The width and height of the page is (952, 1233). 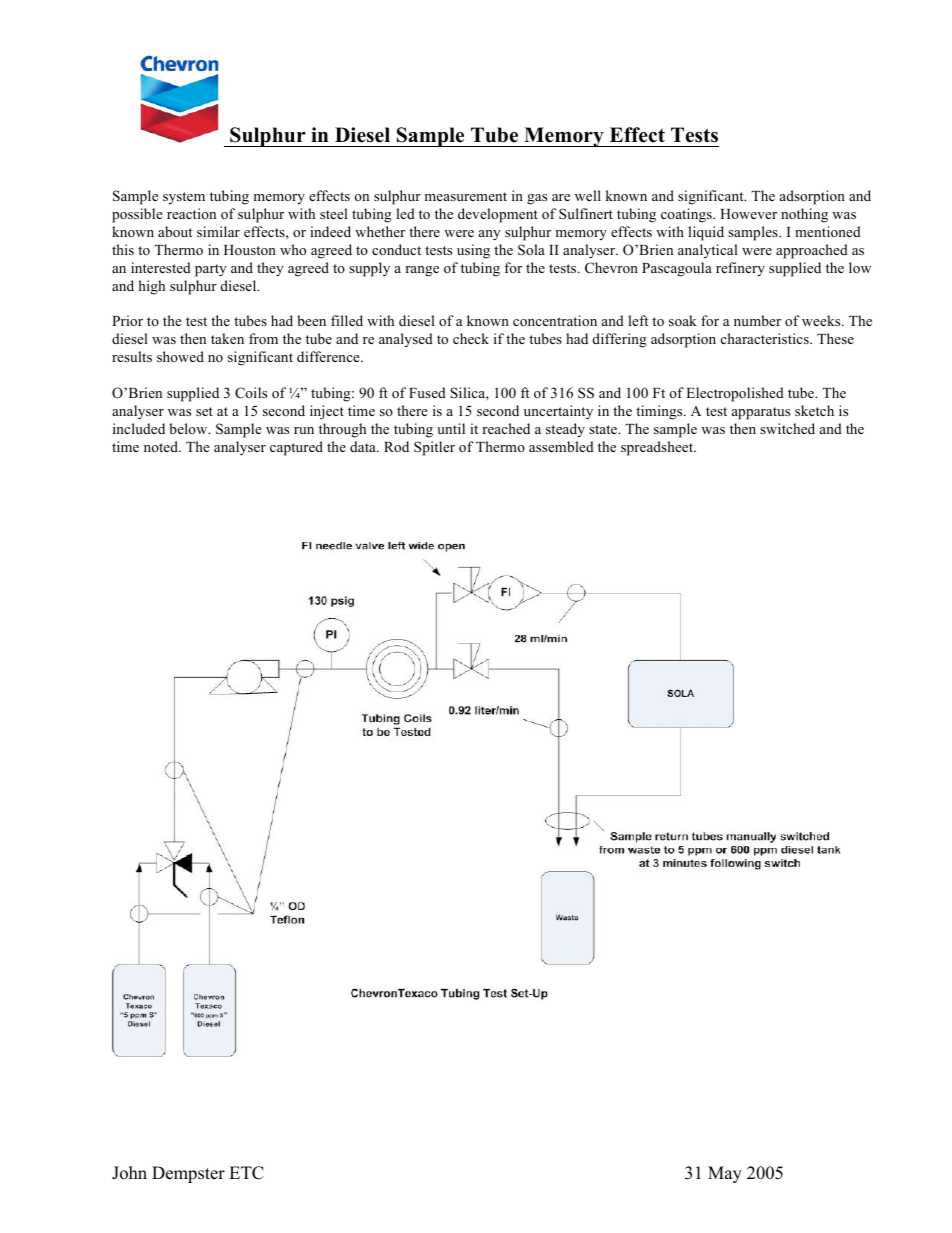 What do you see at coordinates (561, 446) in the page?
I see `assembled` at bounding box center [561, 446].
